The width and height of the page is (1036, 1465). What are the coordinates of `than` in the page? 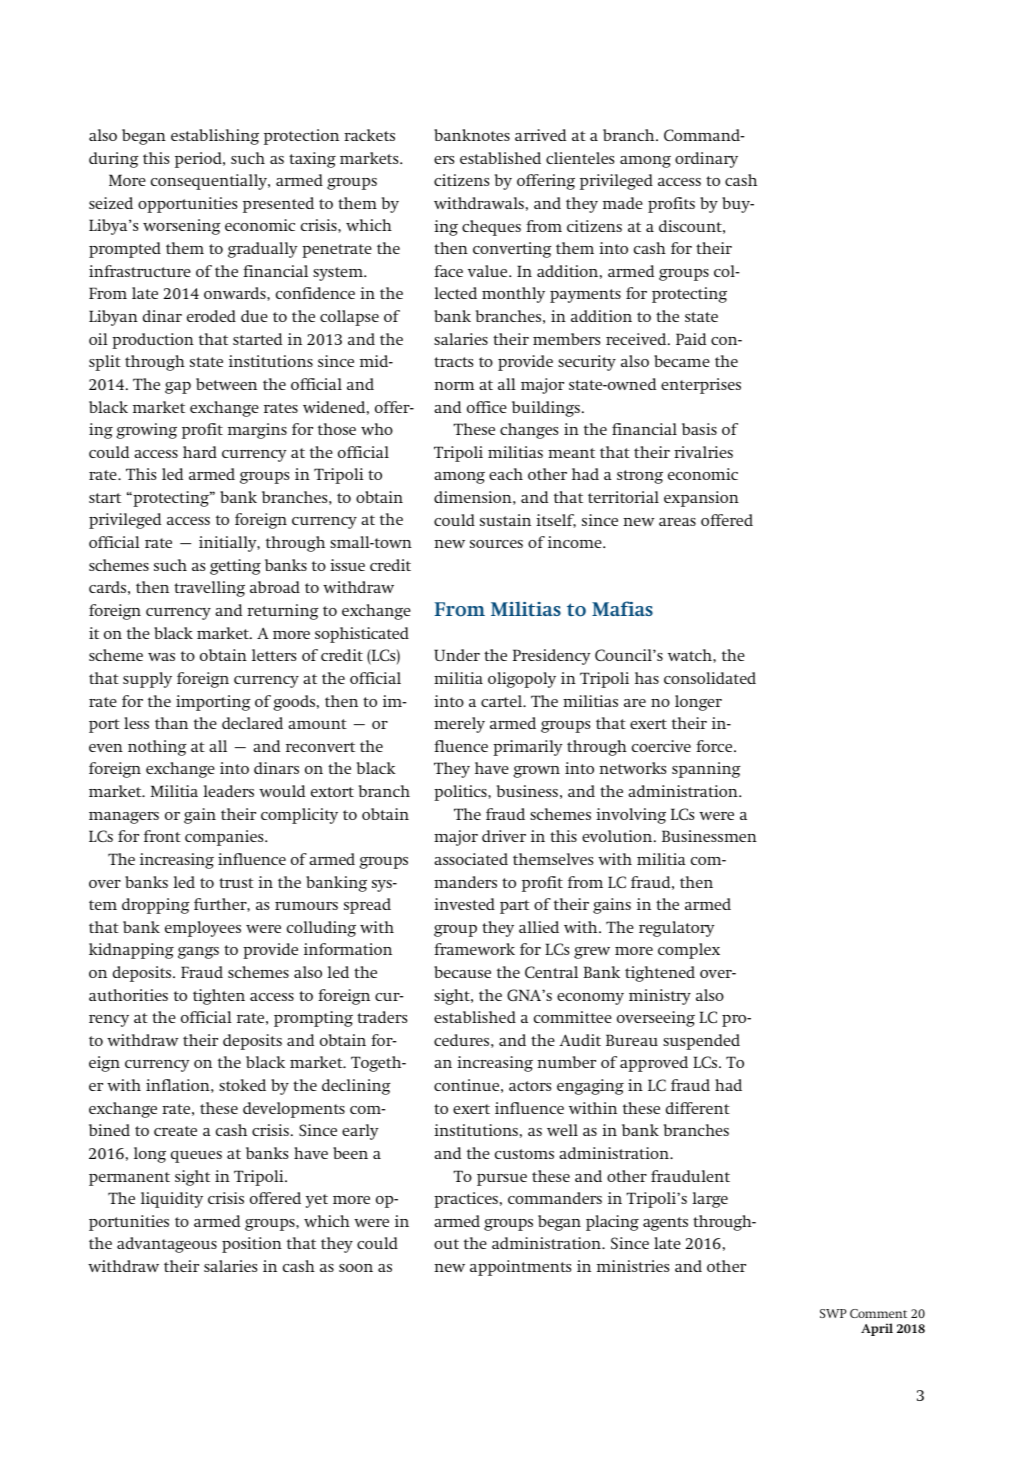 It's located at (171, 723).
